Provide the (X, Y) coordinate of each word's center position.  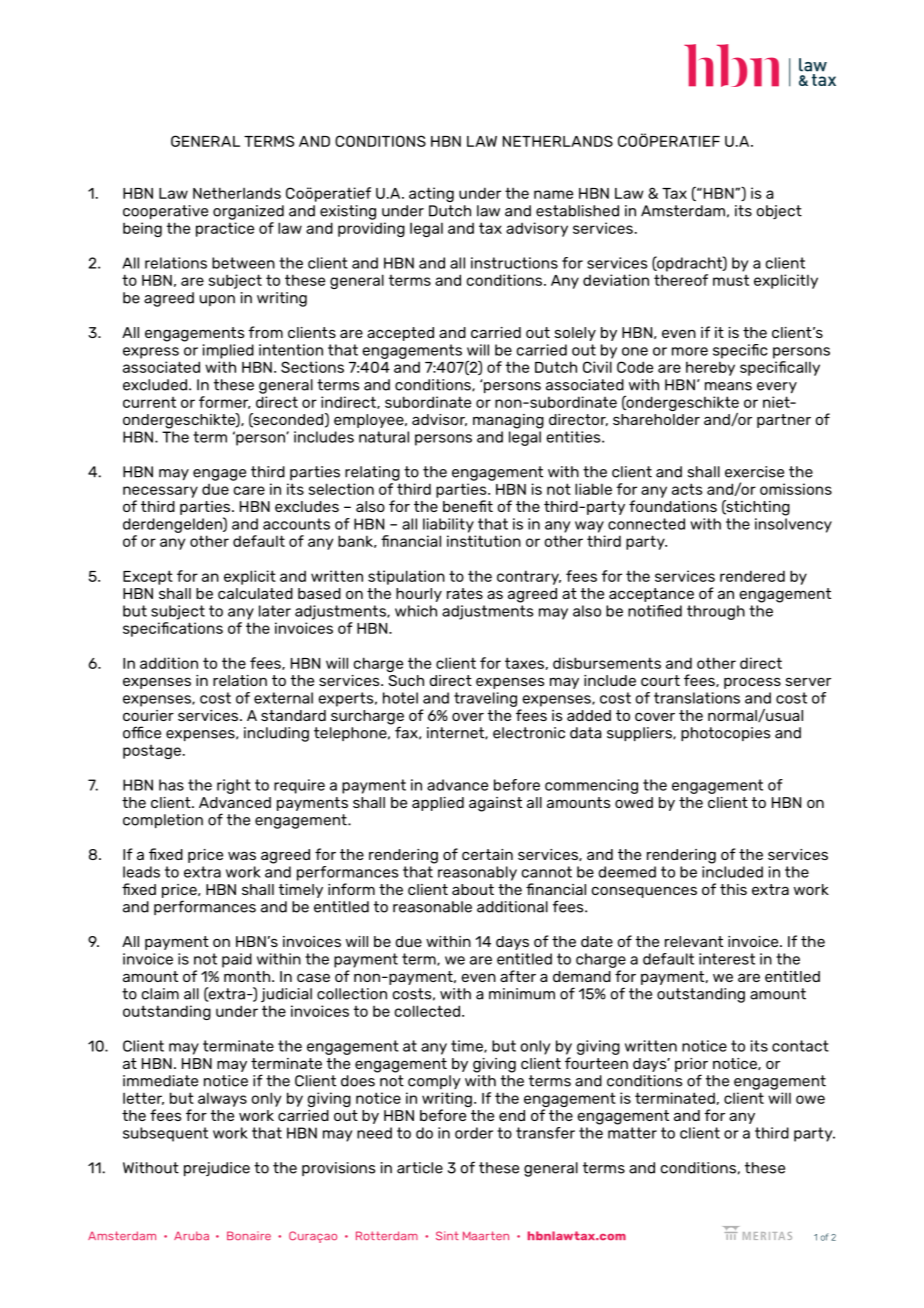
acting (431, 194)
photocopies (725, 734)
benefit (468, 506)
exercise (754, 472)
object (779, 212)
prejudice (217, 1169)
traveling (485, 699)
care (249, 490)
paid (237, 960)
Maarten (486, 1235)
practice (225, 229)
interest (727, 959)
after (518, 976)
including (276, 734)
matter (632, 1133)
